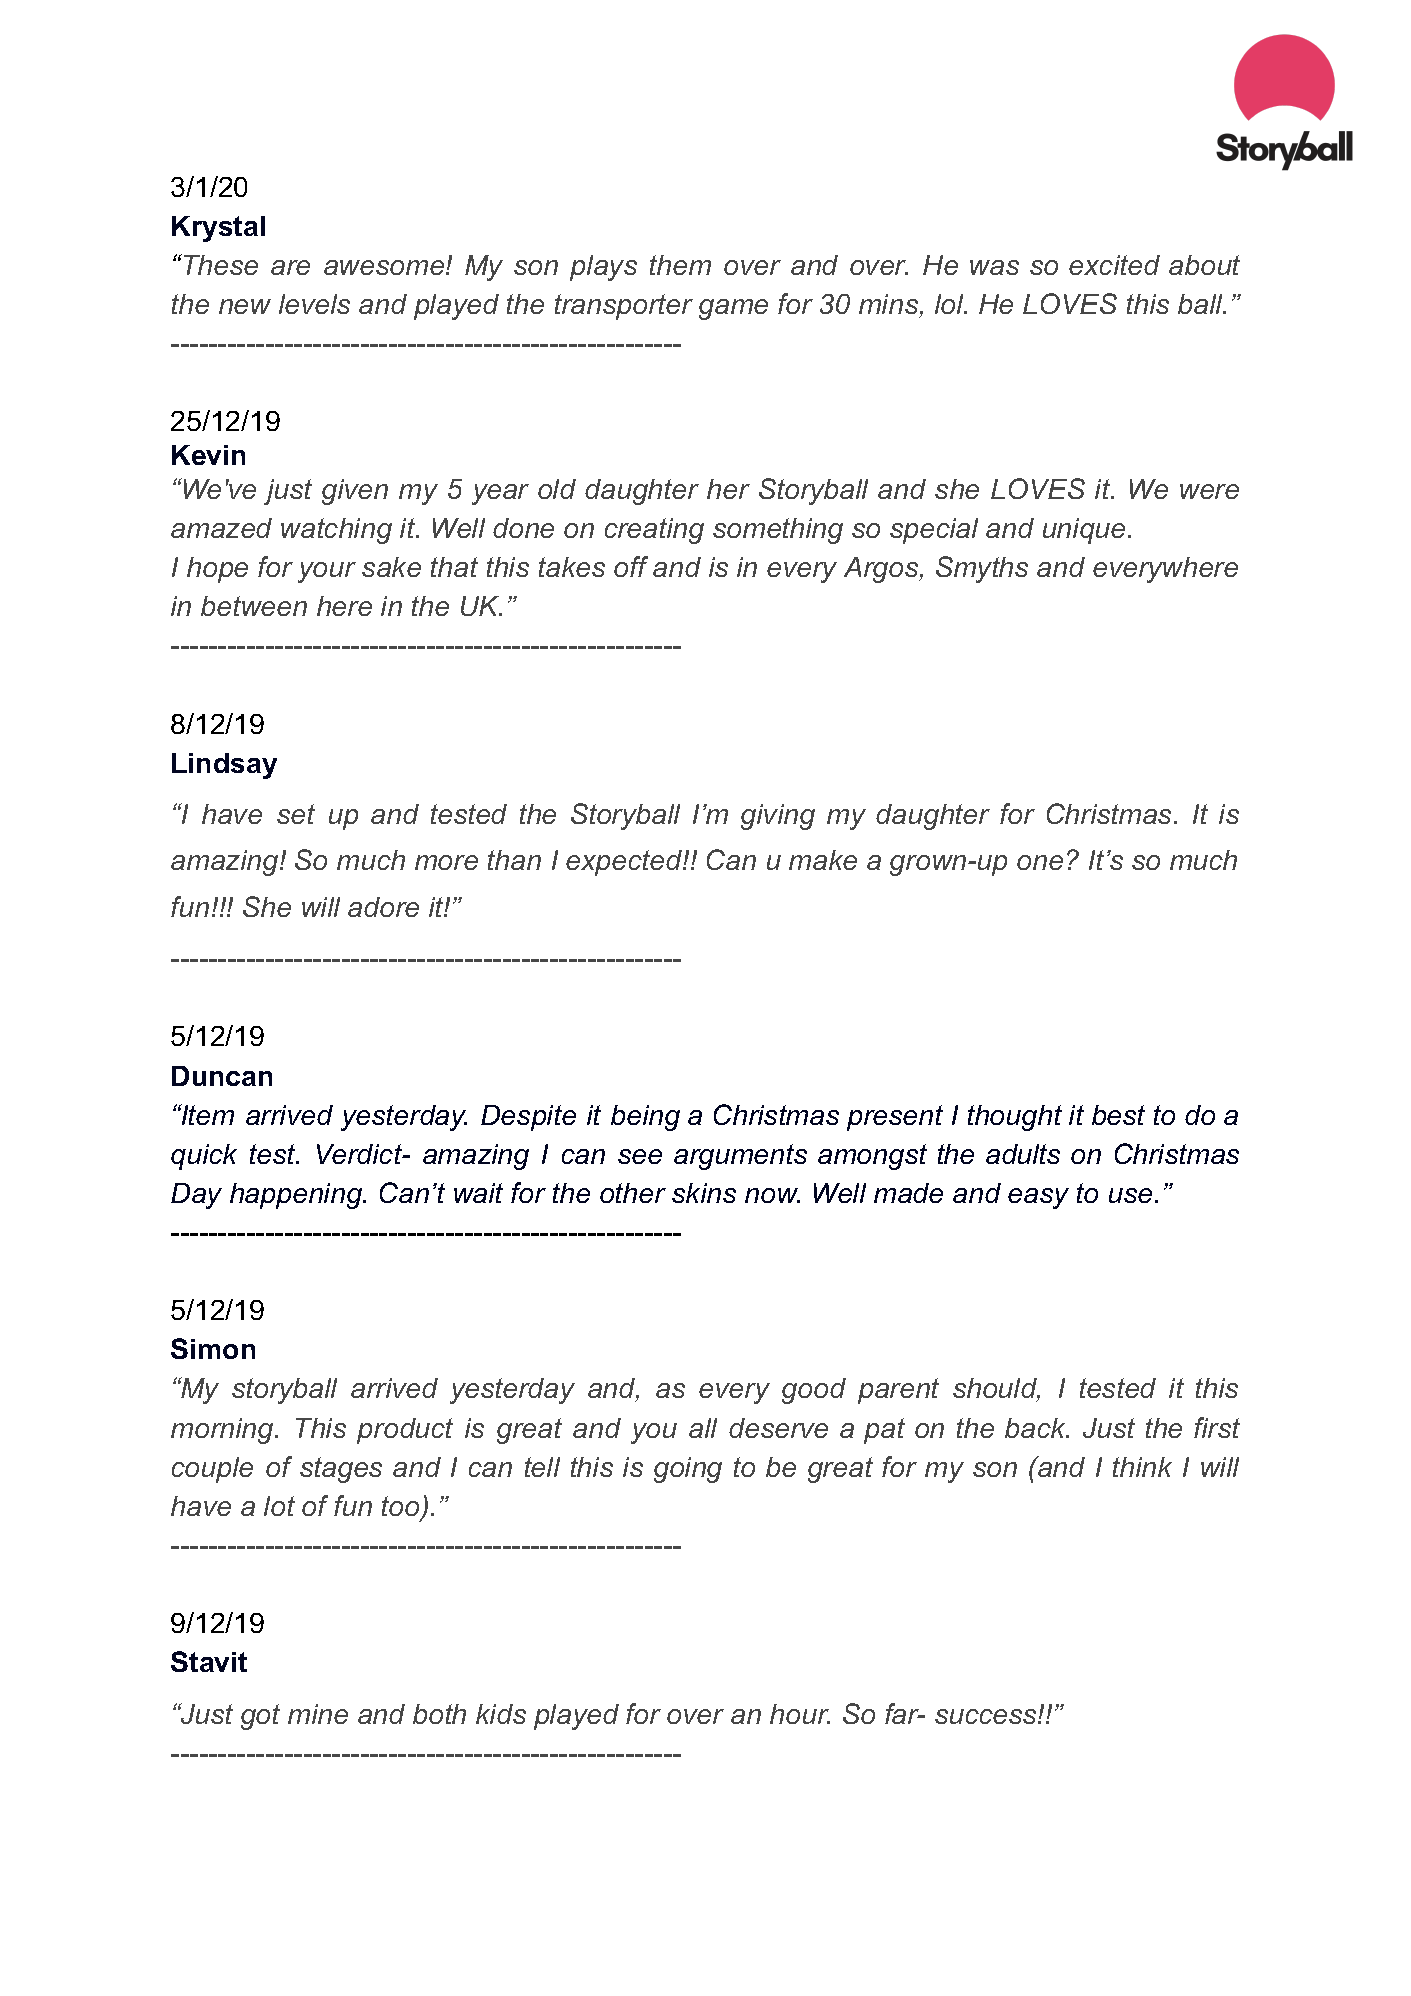 Image resolution: width=1411 pixels, height=1996 pixels. What do you see at coordinates (318, 1714) in the screenshot?
I see `mine` at bounding box center [318, 1714].
